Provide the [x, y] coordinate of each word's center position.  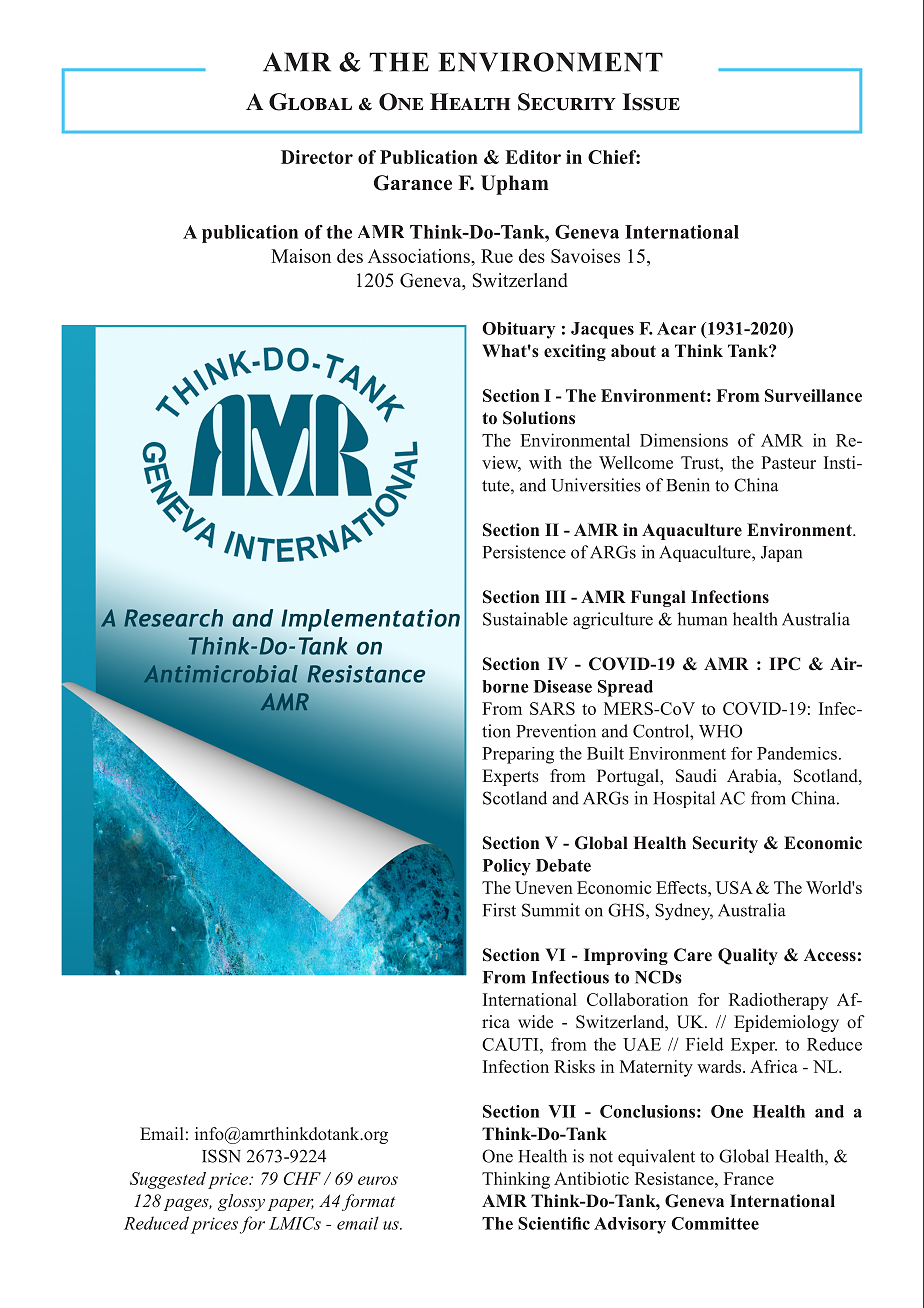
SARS [552, 708]
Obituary [518, 330]
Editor [533, 157]
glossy [241, 1202]
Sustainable [525, 619]
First [499, 910]
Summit [551, 910]
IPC [784, 664]
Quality [748, 956]
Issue [651, 102]
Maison [301, 256]
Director [317, 157]
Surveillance [813, 395]
